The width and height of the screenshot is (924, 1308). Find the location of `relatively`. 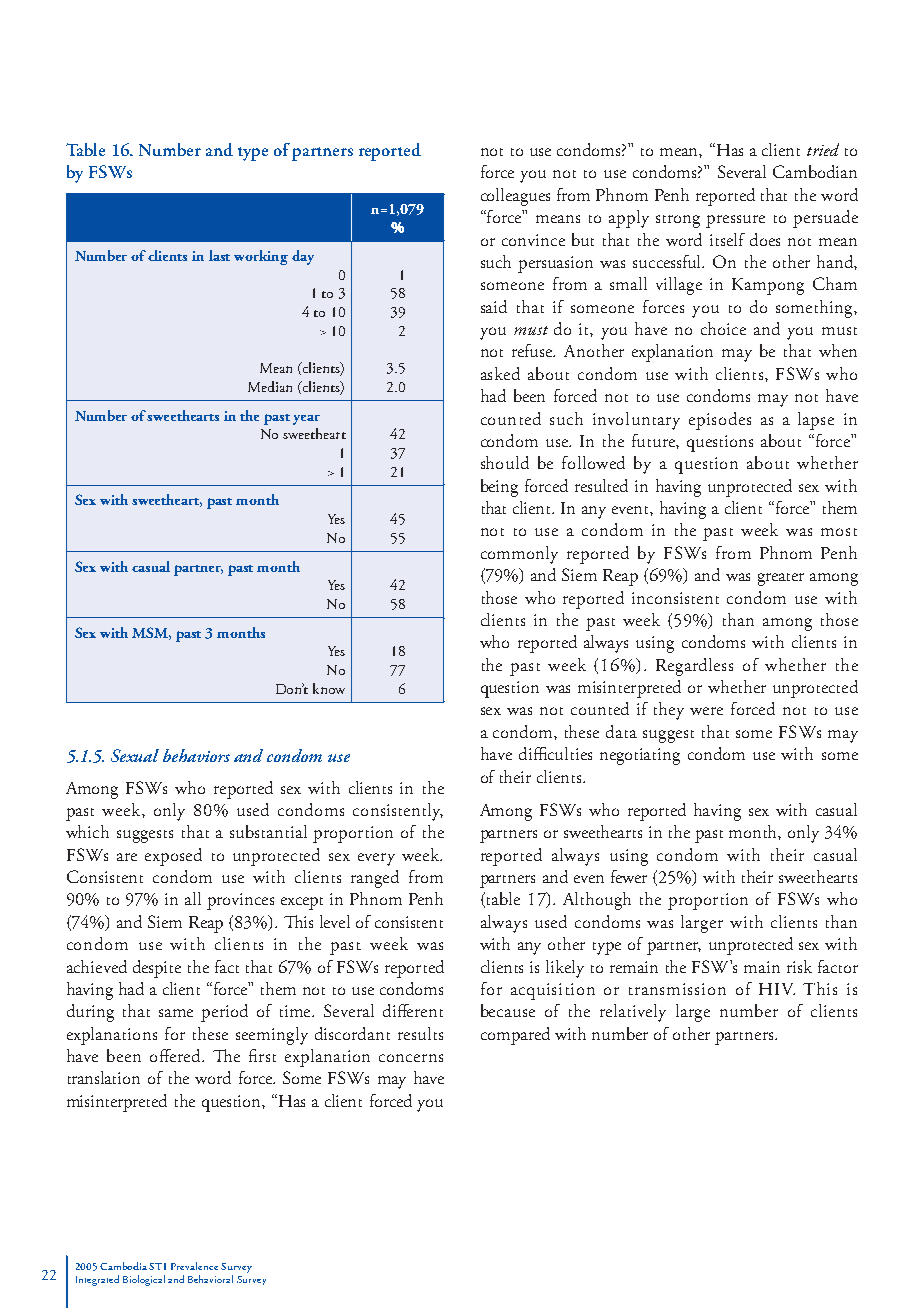

relatively is located at coordinates (633, 1013).
